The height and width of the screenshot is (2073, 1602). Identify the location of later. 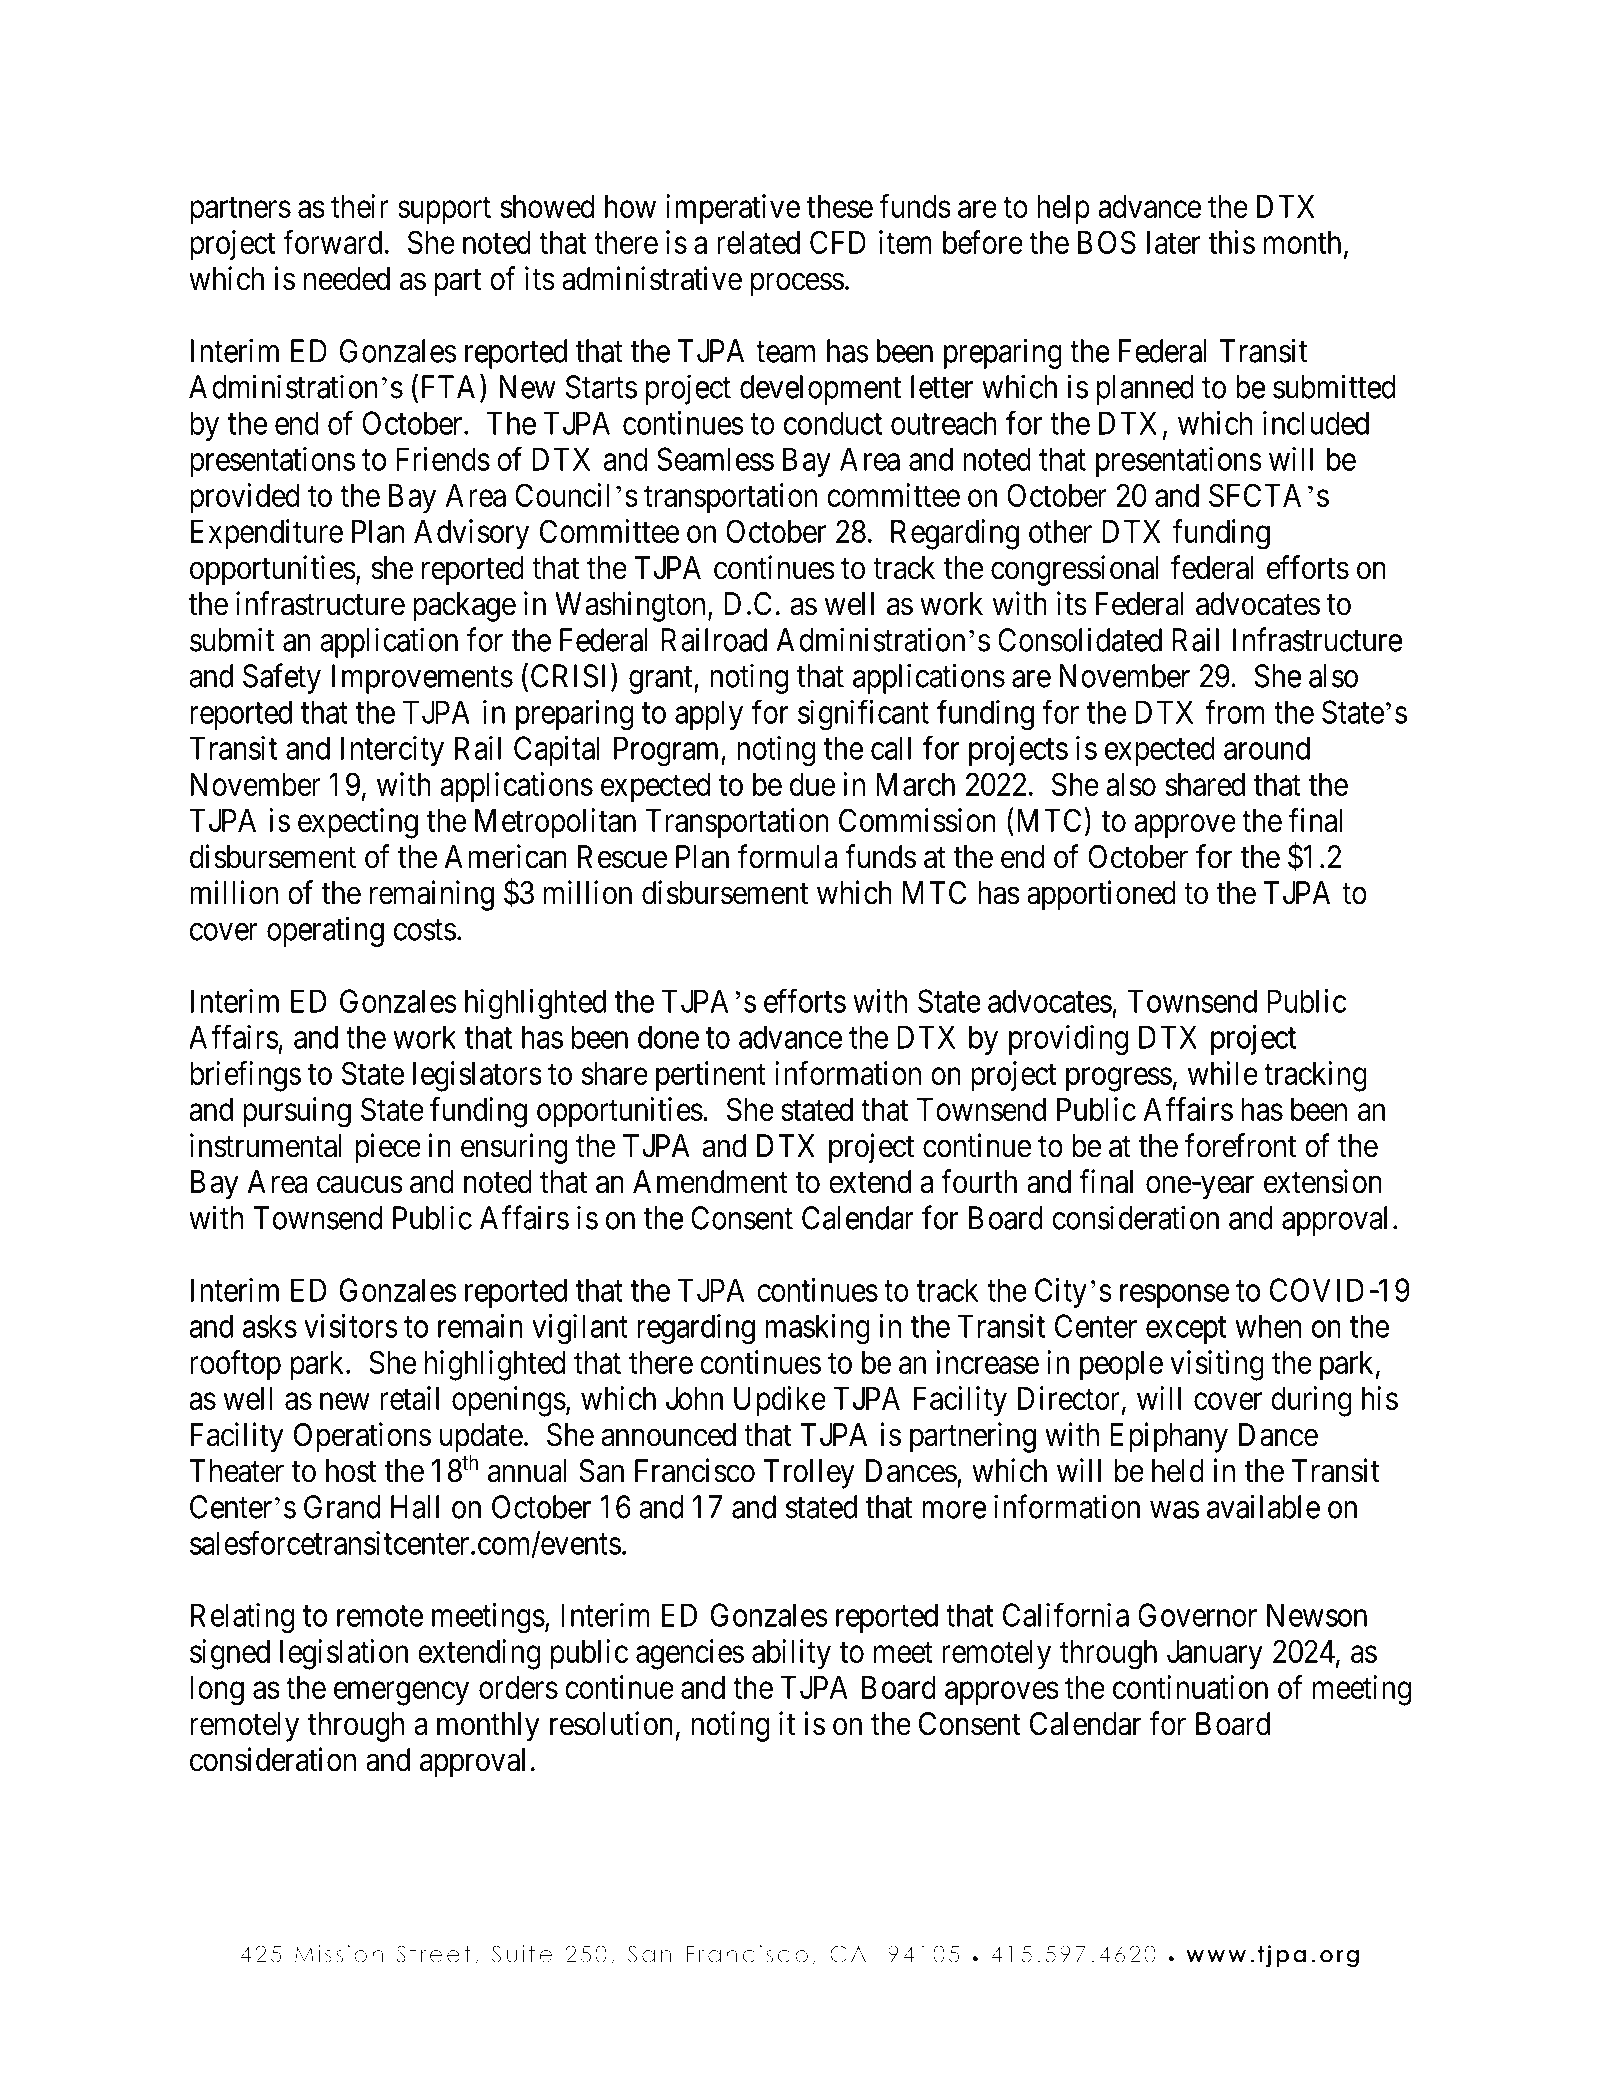
(1173, 242).
